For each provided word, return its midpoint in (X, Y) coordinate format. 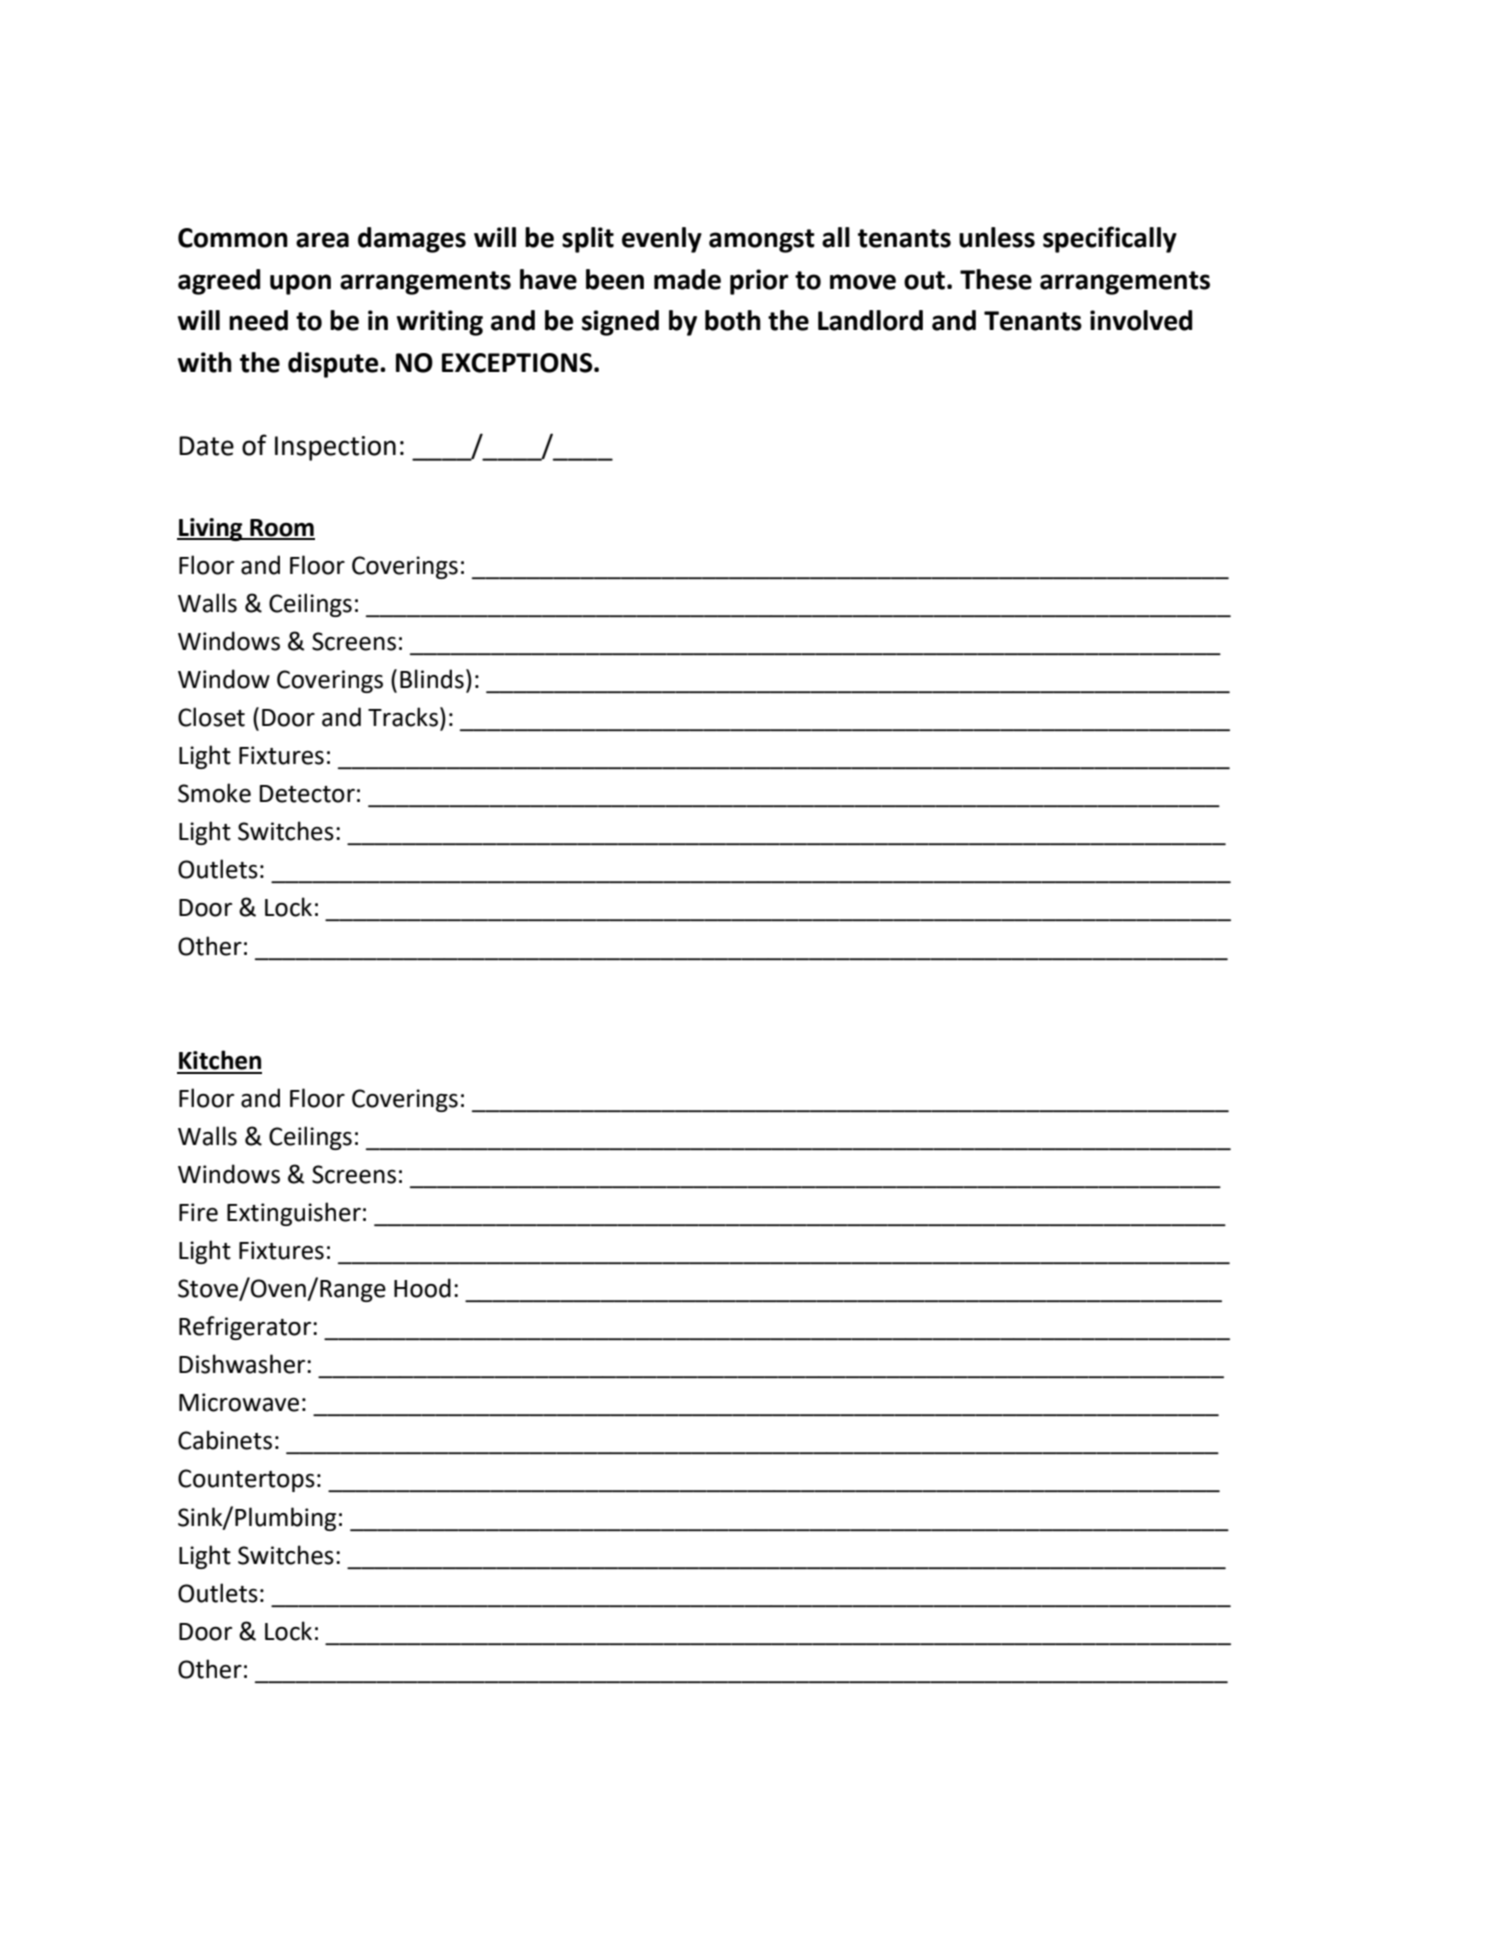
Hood (422, 1288)
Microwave (239, 1402)
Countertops (246, 1480)
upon (300, 284)
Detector (307, 794)
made (687, 279)
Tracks (403, 717)
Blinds (432, 679)
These (996, 279)
